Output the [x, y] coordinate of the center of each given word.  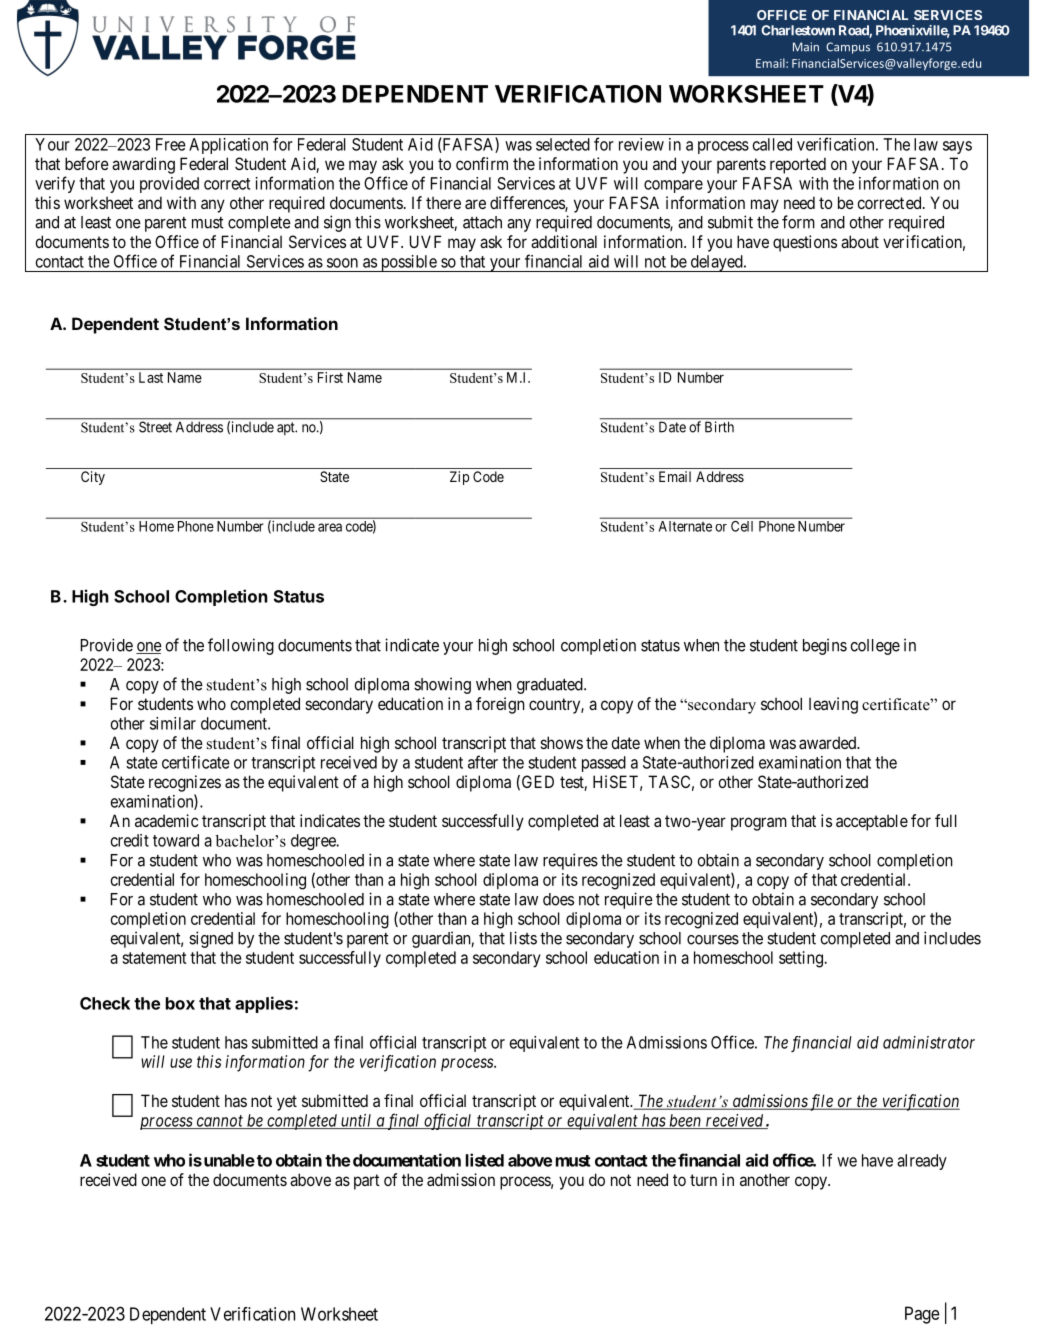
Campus [848, 48]
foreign [500, 705]
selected [563, 144]
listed [485, 1160]
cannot [219, 1122]
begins [825, 646]
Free [171, 144]
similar [173, 723]
